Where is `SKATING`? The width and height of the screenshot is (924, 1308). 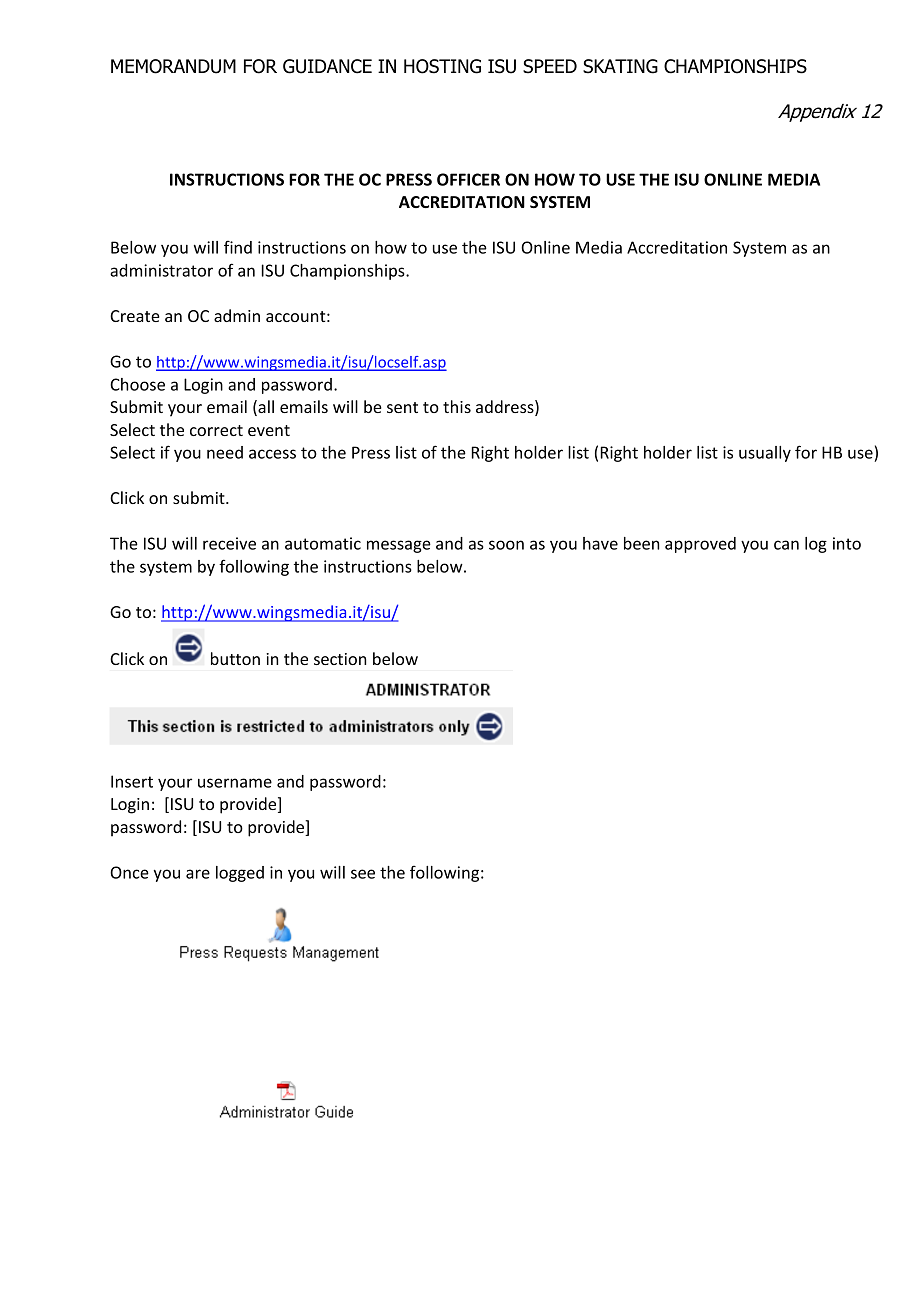 SKATING is located at coordinates (620, 66).
